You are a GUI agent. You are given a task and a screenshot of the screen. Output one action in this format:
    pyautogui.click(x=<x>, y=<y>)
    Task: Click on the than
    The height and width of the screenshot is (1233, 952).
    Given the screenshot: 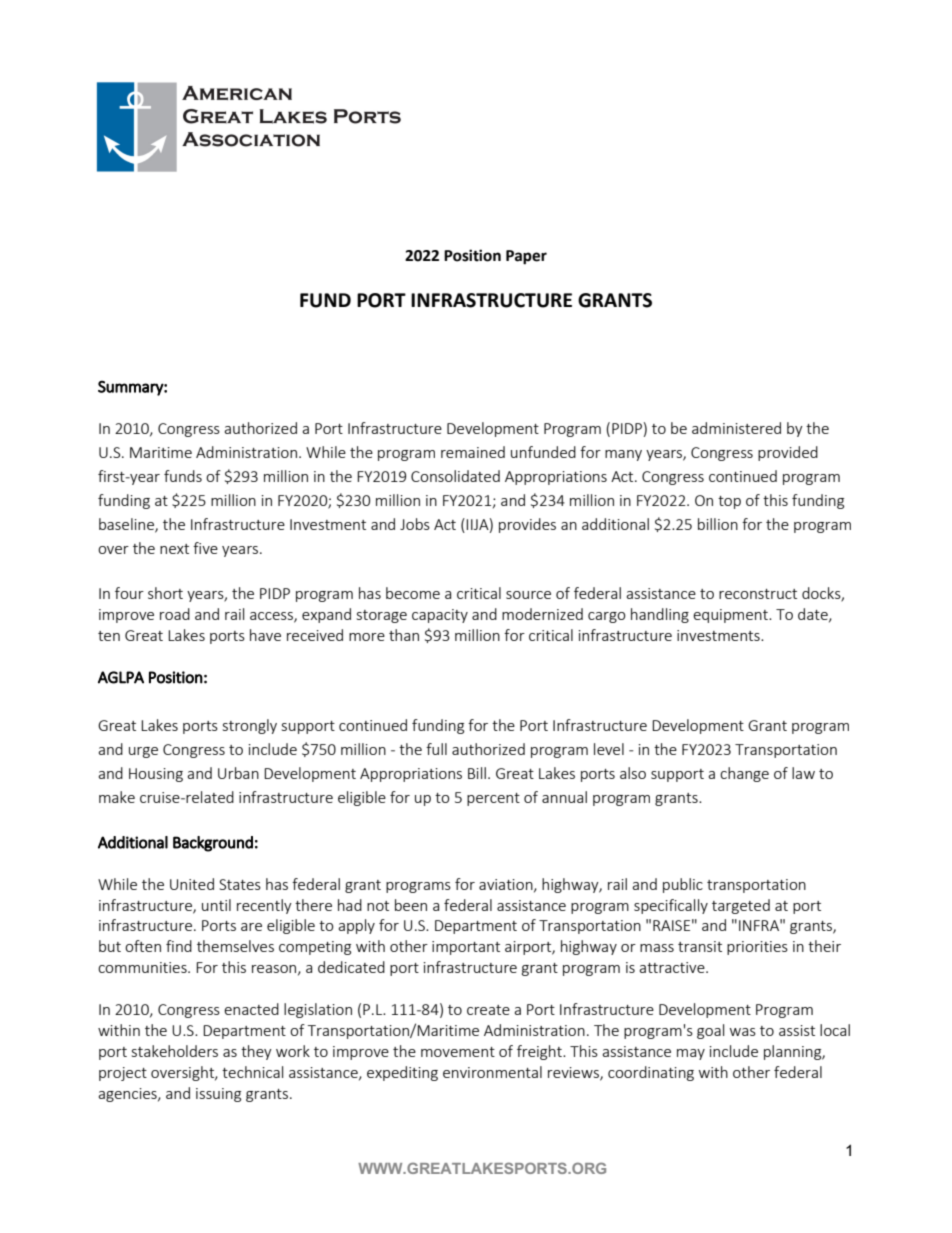 What is the action you would take?
    pyautogui.click(x=404, y=635)
